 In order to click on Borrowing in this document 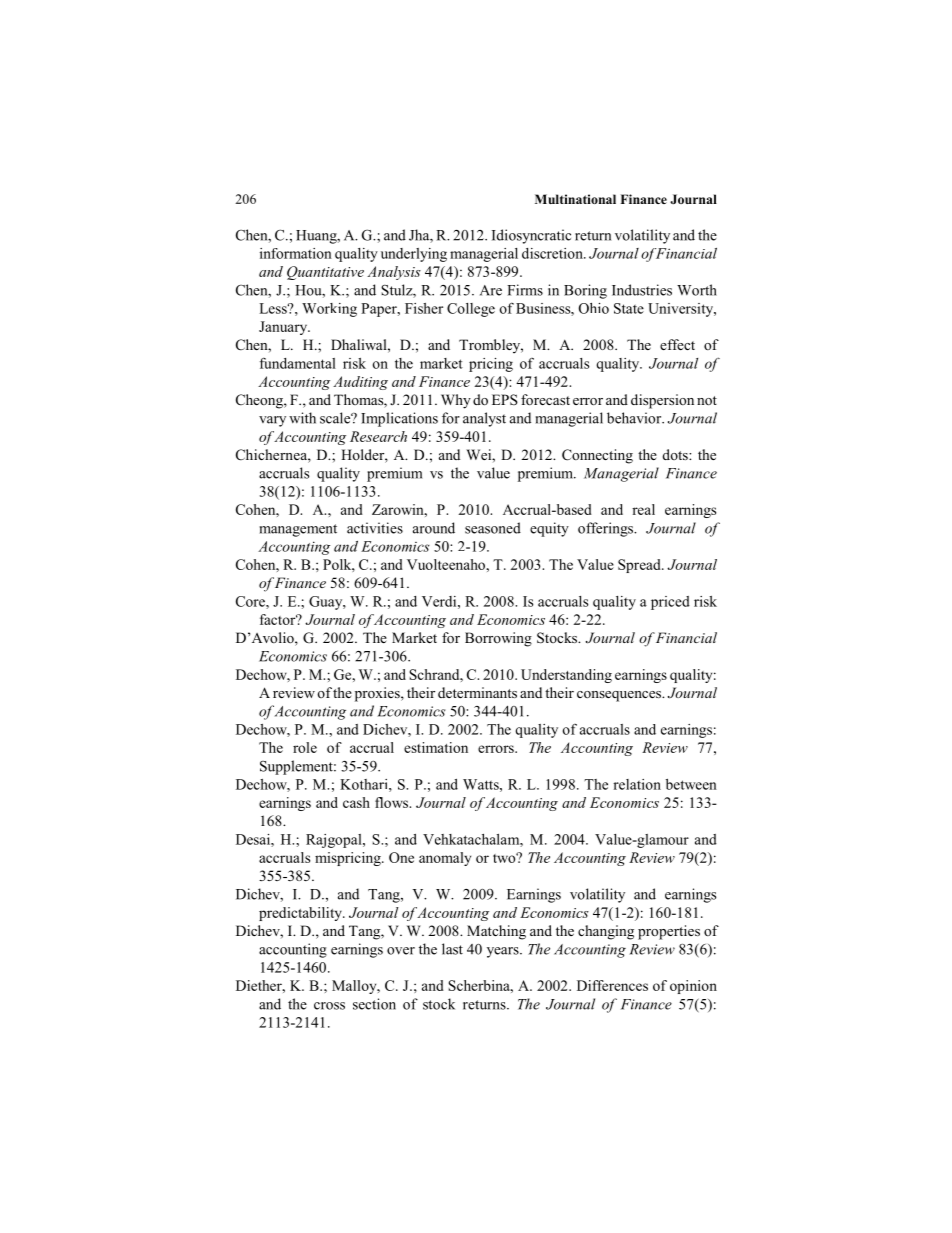, I will do `click(498, 639)`.
